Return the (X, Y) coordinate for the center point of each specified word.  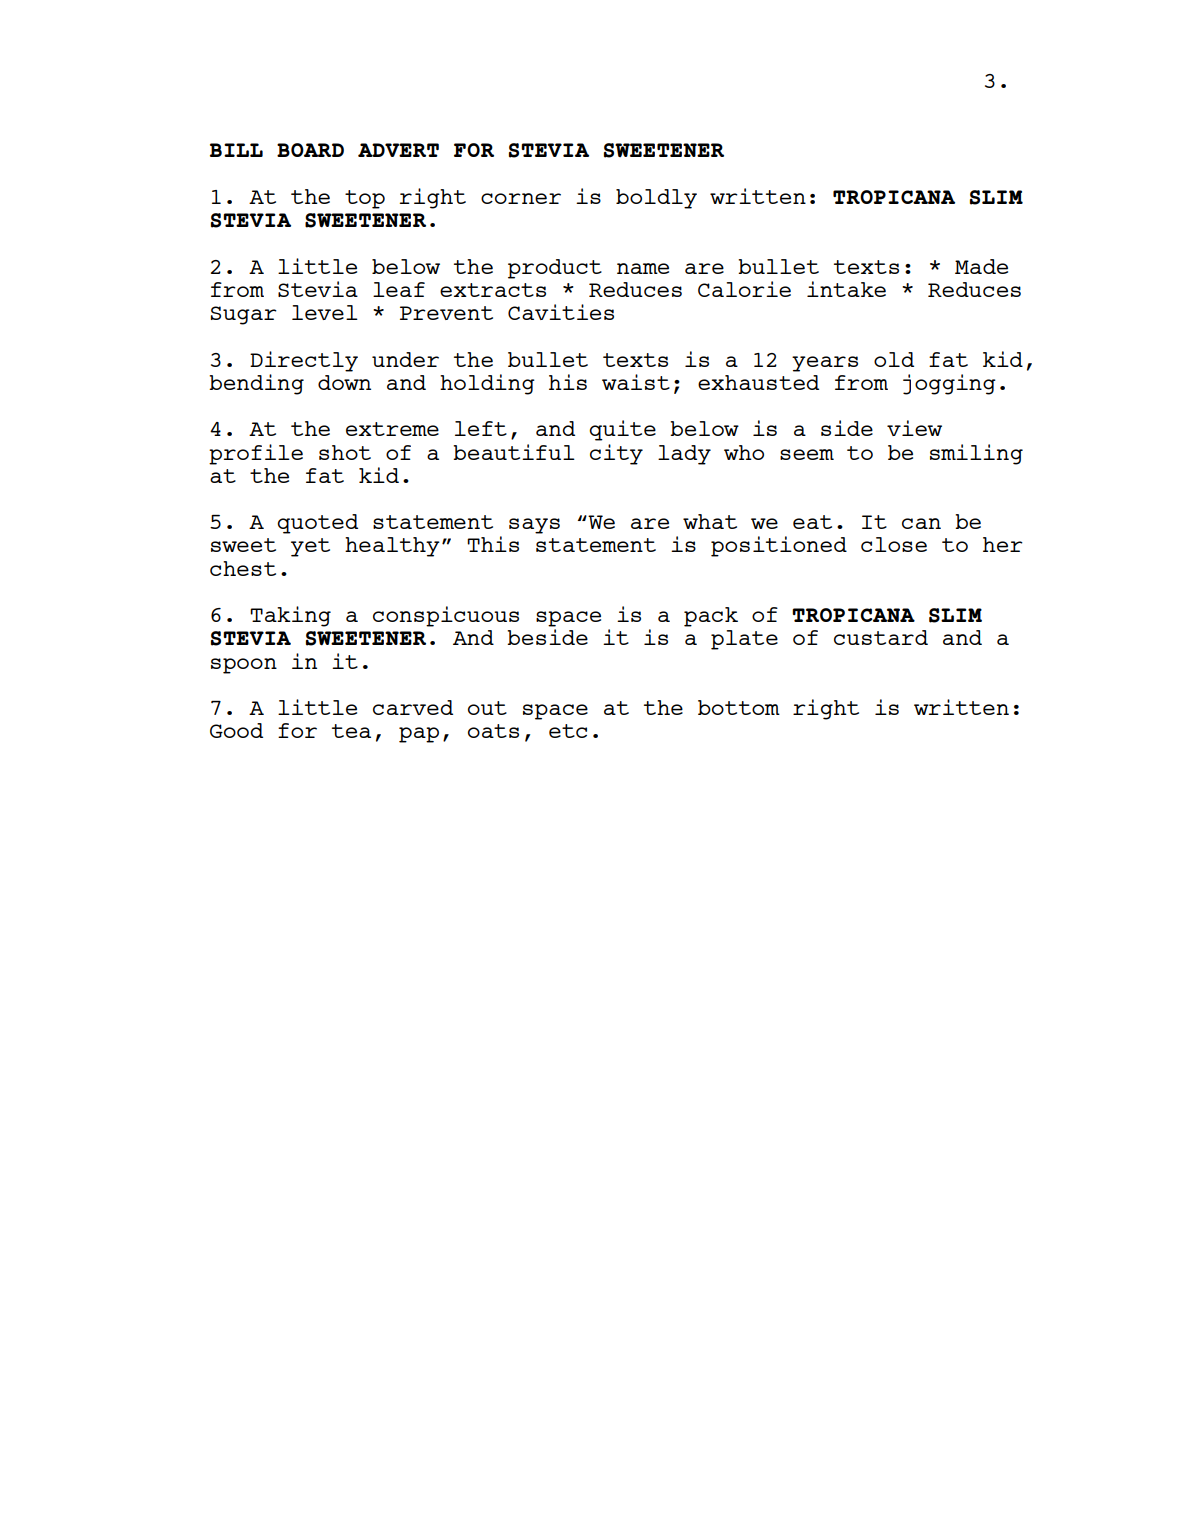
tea (351, 731)
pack (711, 617)
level (325, 312)
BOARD (310, 150)
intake (846, 289)
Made (981, 266)
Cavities (561, 312)
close (894, 544)
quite (622, 430)
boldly (656, 199)
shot (345, 452)
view (914, 428)
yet (310, 547)
